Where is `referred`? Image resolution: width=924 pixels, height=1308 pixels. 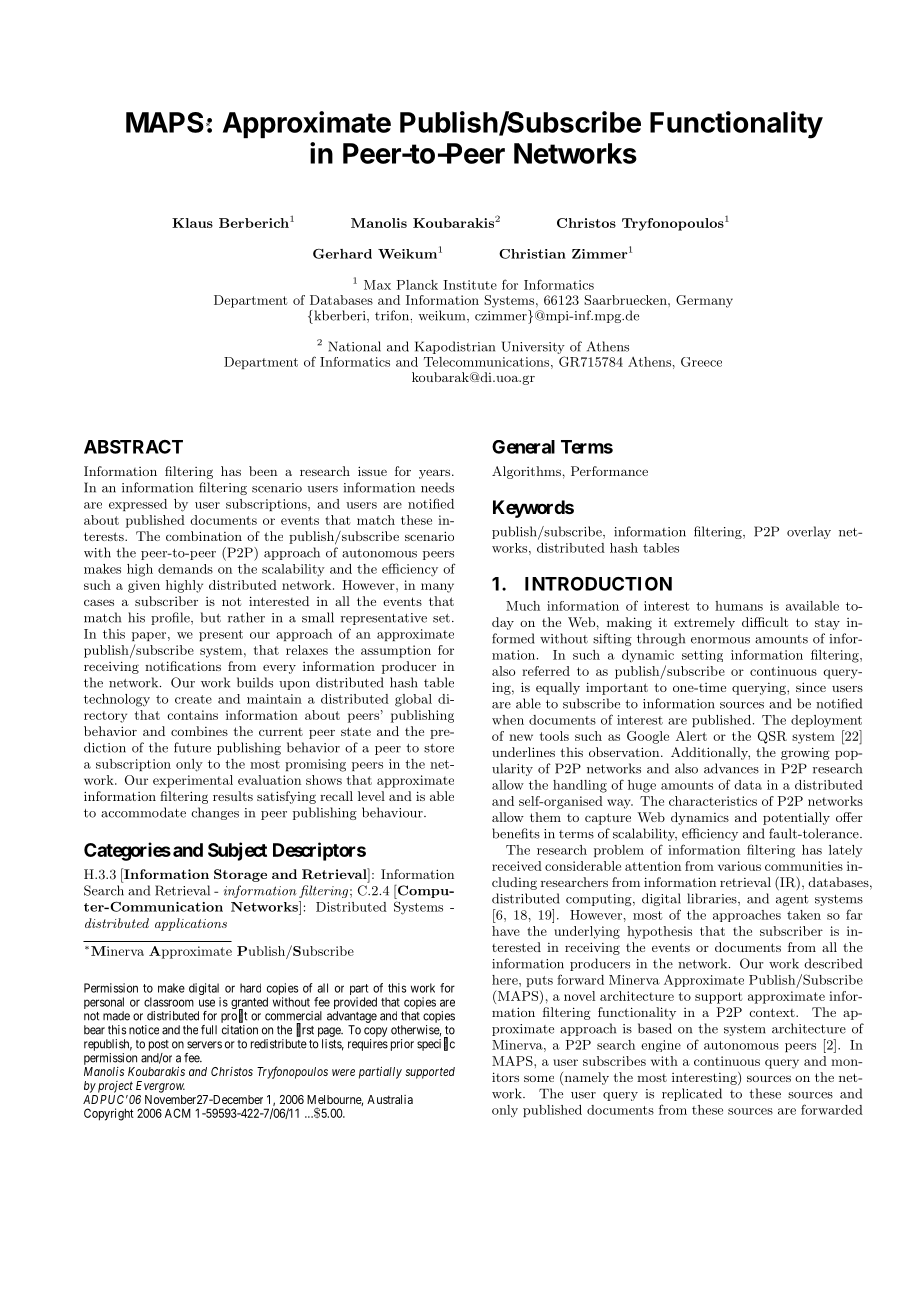 referred is located at coordinates (546, 671).
